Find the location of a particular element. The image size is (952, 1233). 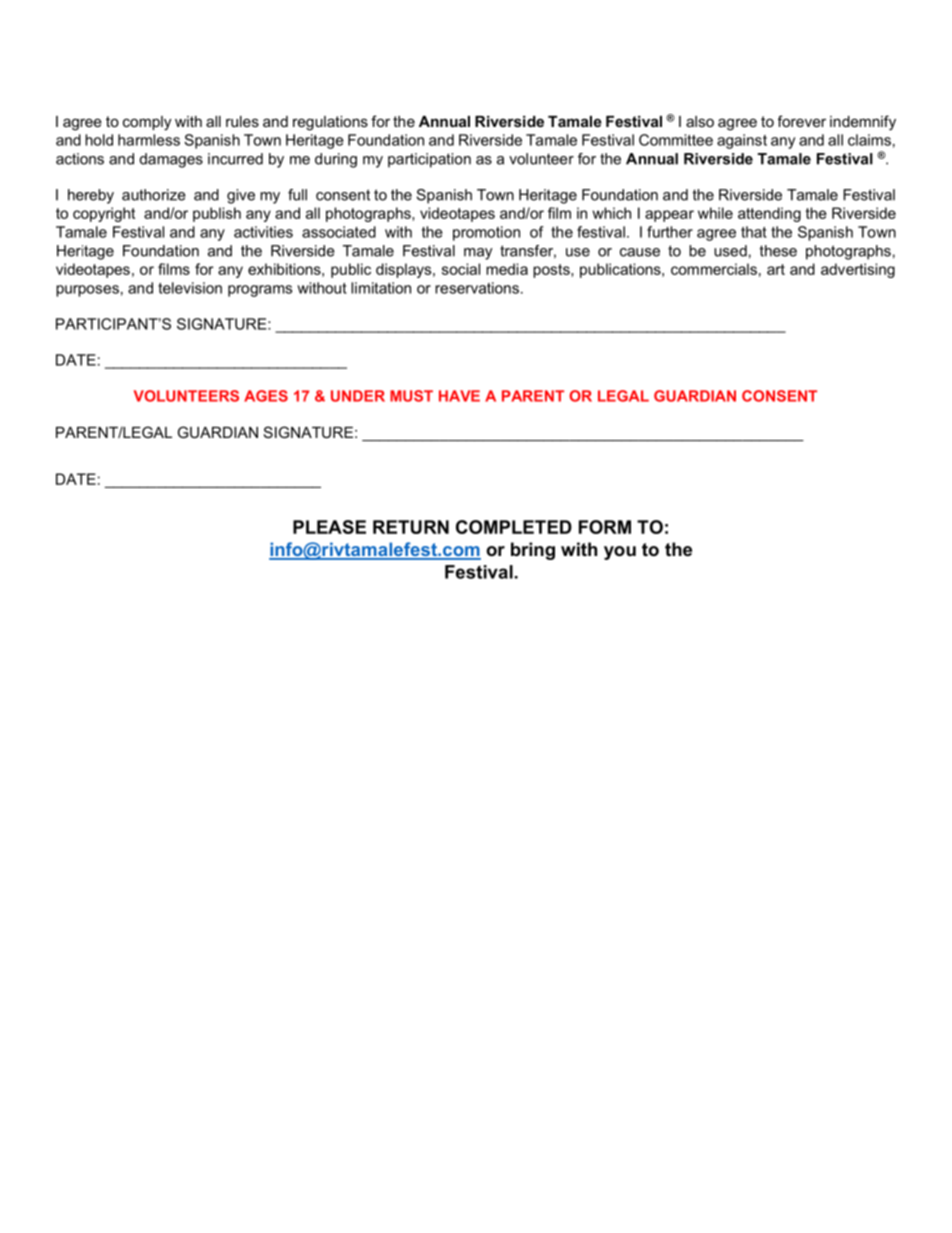

television is located at coordinates (190, 288).
